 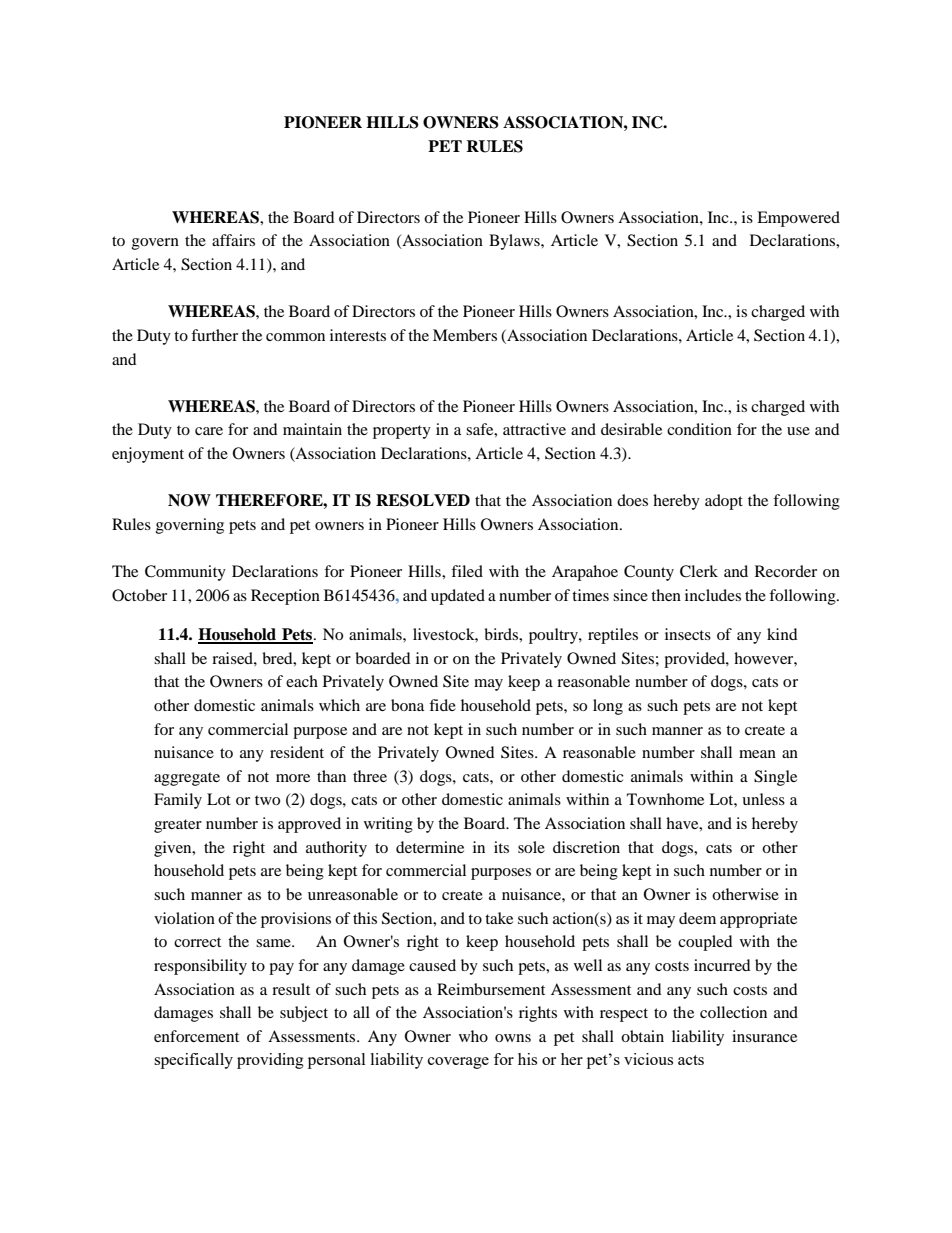 What do you see at coordinates (473, 1036) in the page?
I see `who` at bounding box center [473, 1036].
